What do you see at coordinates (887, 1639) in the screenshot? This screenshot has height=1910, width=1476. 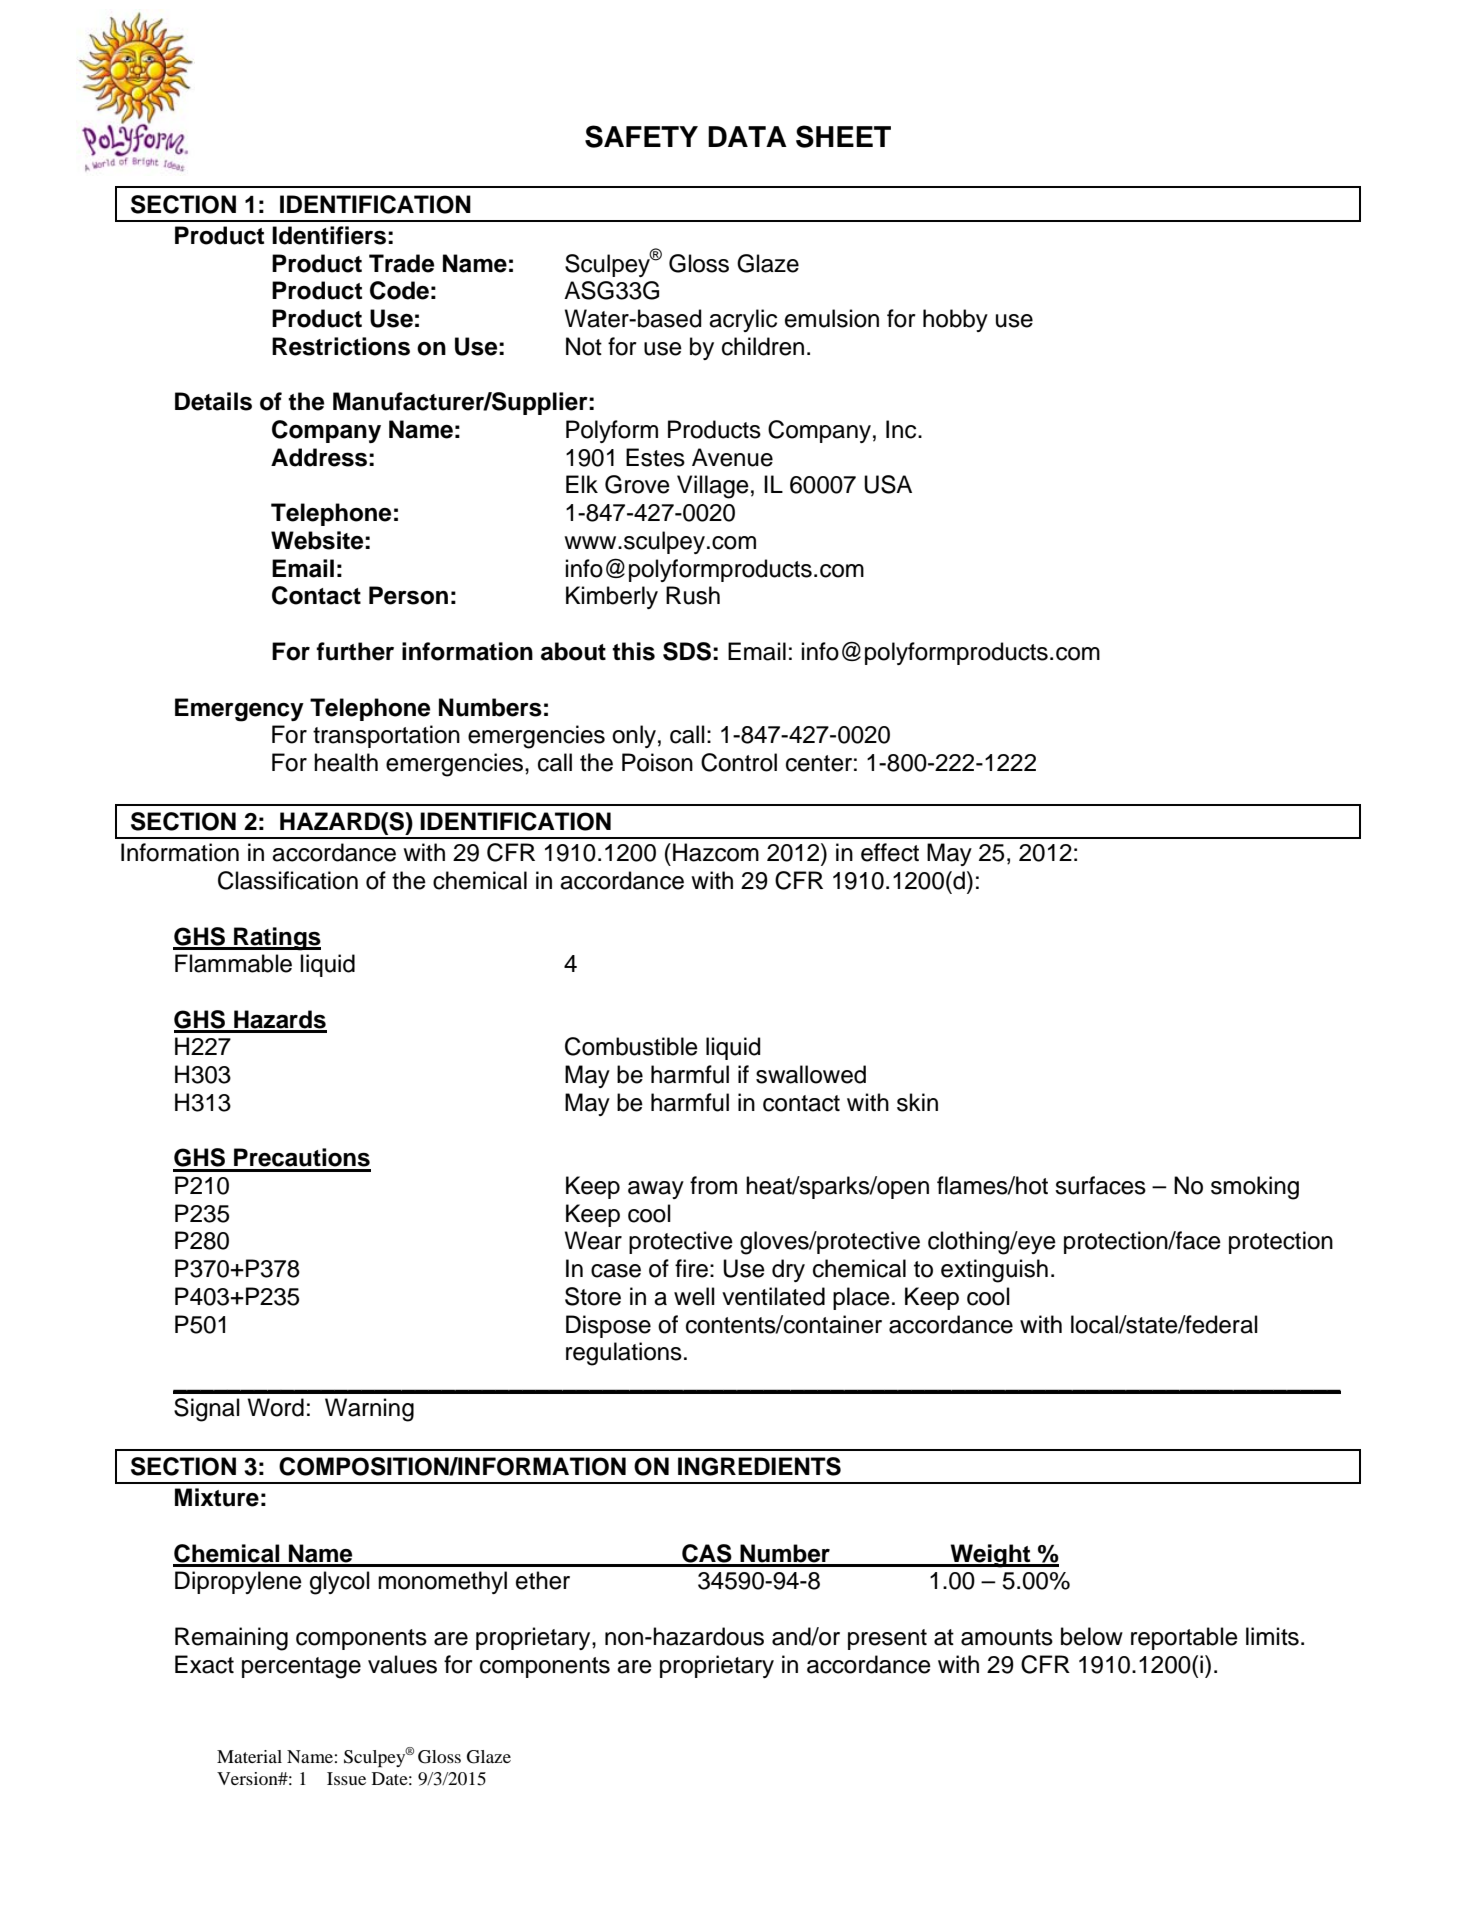 I see `present` at bounding box center [887, 1639].
